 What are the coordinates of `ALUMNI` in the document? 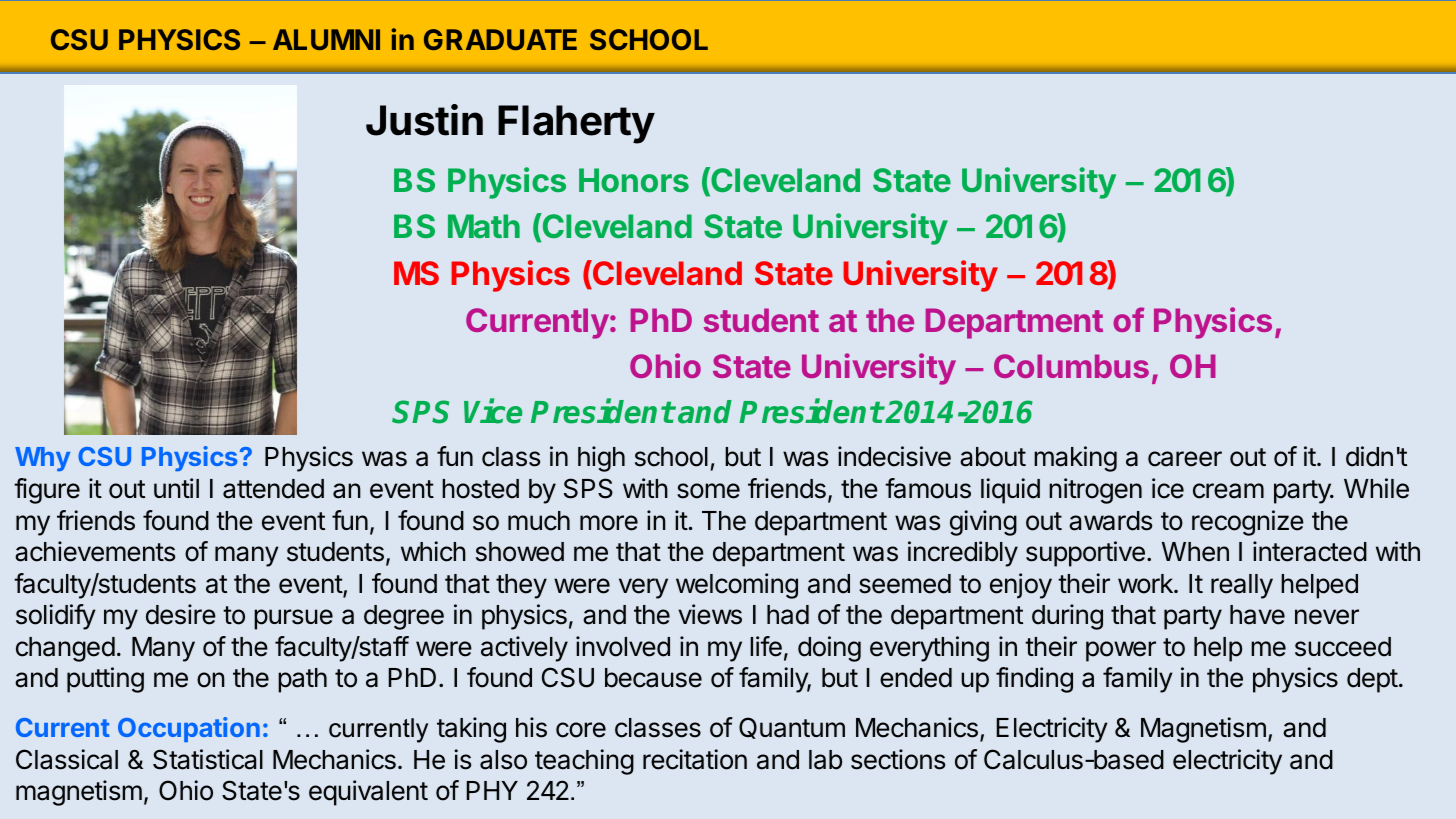 It's located at (326, 39).
